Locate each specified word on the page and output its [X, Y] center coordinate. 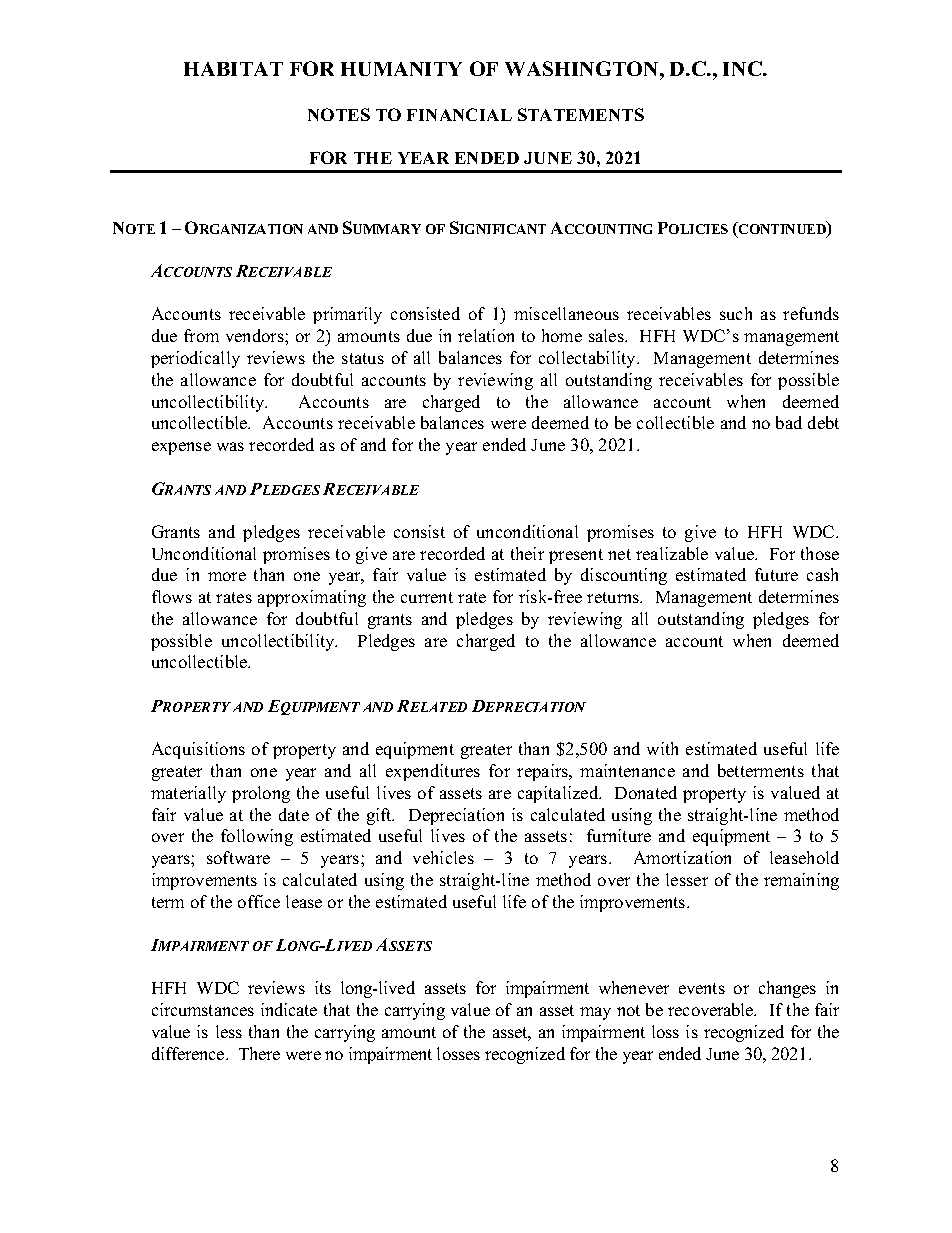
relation [486, 335]
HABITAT [233, 69]
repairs [544, 772]
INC [743, 68]
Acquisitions [198, 750]
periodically [195, 359]
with [662, 748]
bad [789, 422]
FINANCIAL [459, 114]
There [259, 1053]
